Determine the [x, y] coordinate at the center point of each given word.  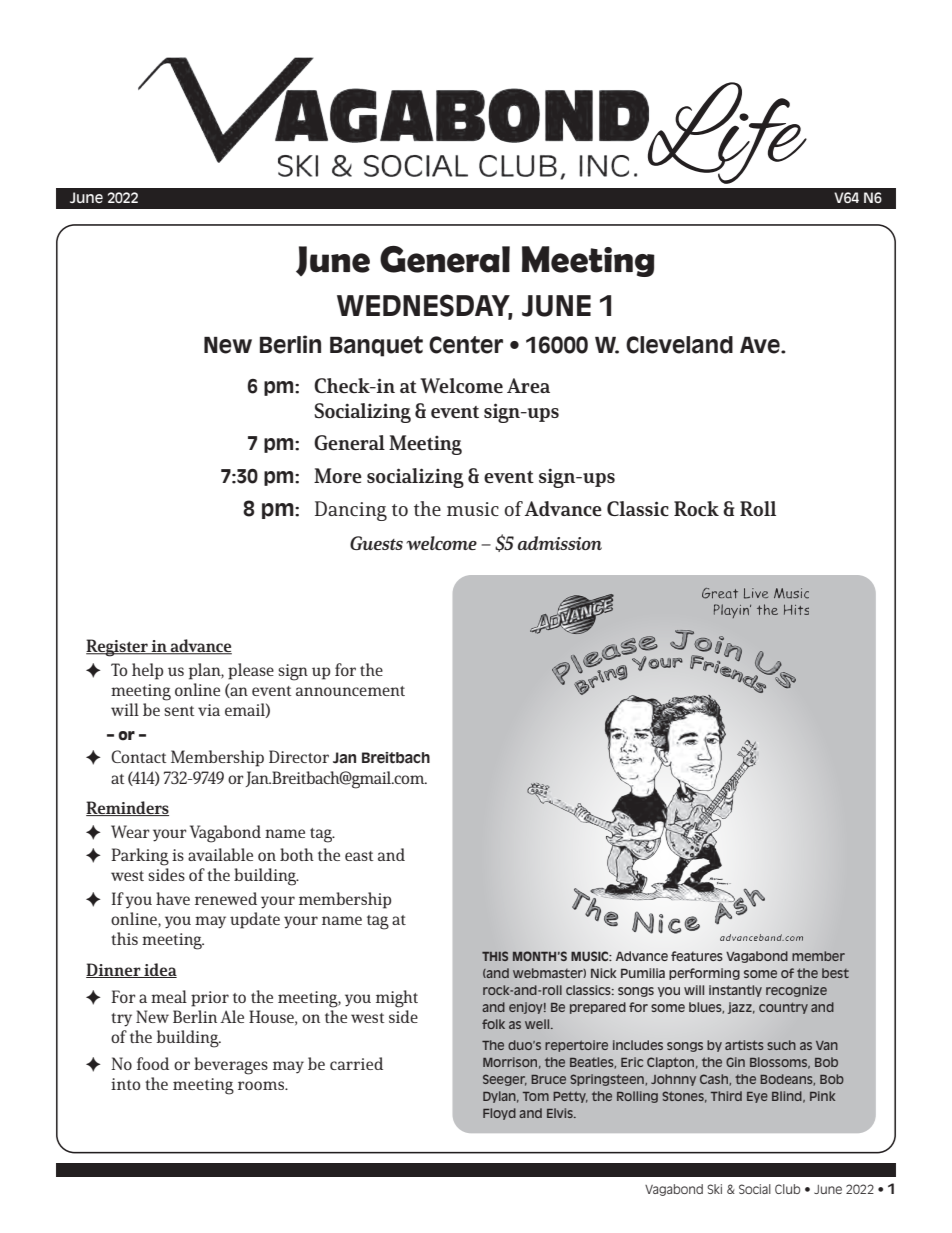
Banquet [376, 346]
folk [493, 1024]
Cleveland [679, 345]
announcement [350, 691]
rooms [262, 1085]
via [209, 710]
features [697, 956]
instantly [735, 991]
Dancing [351, 511]
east [359, 856]
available [220, 854]
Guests [376, 543]
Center [466, 345]
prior [210, 999]
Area [528, 385]
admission [560, 543]
